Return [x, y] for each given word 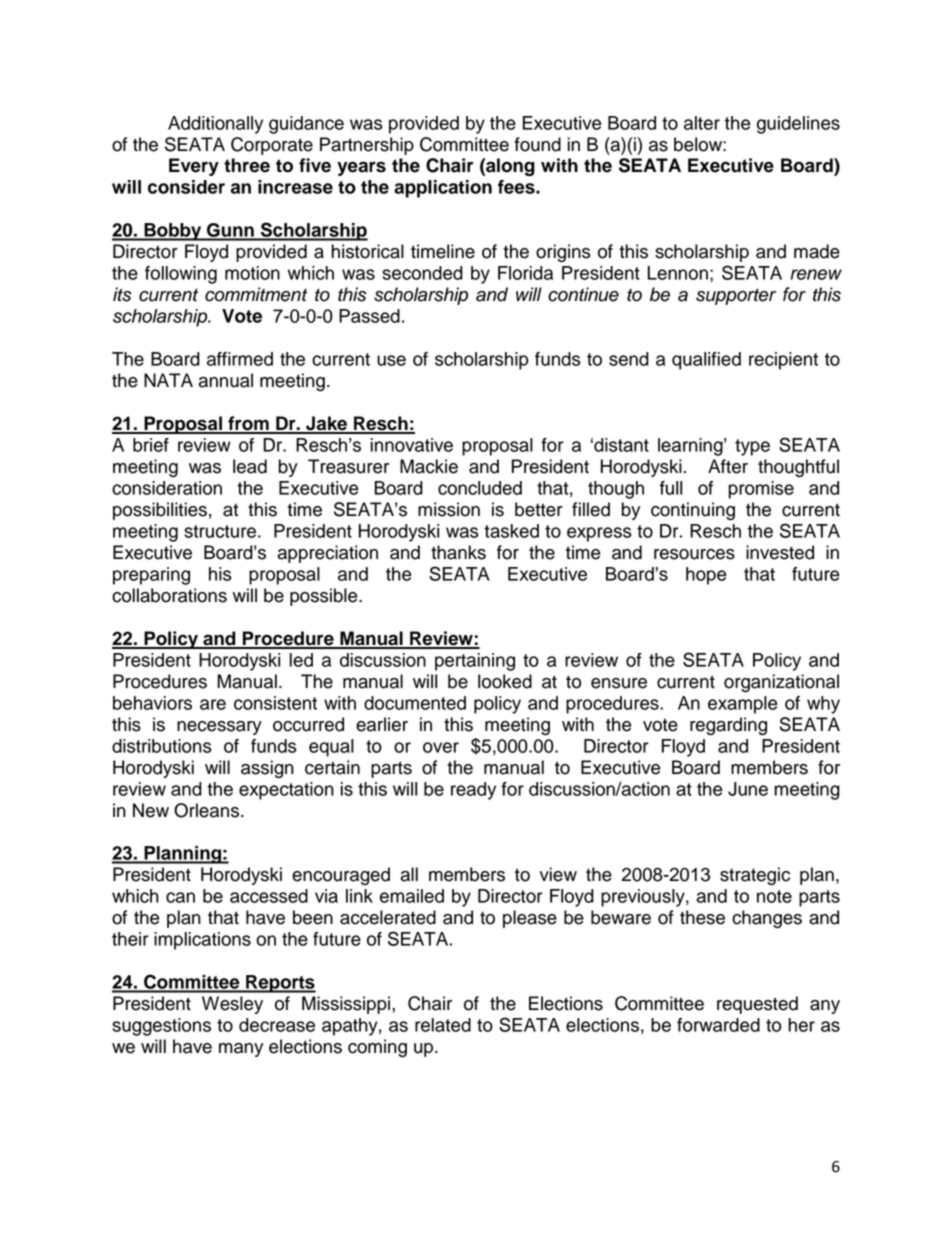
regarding [728, 726]
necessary [219, 728]
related [443, 1025]
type [752, 447]
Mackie [429, 466]
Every [194, 167]
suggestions [161, 1027]
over [441, 747]
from [248, 424]
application [443, 189]
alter [702, 123]
